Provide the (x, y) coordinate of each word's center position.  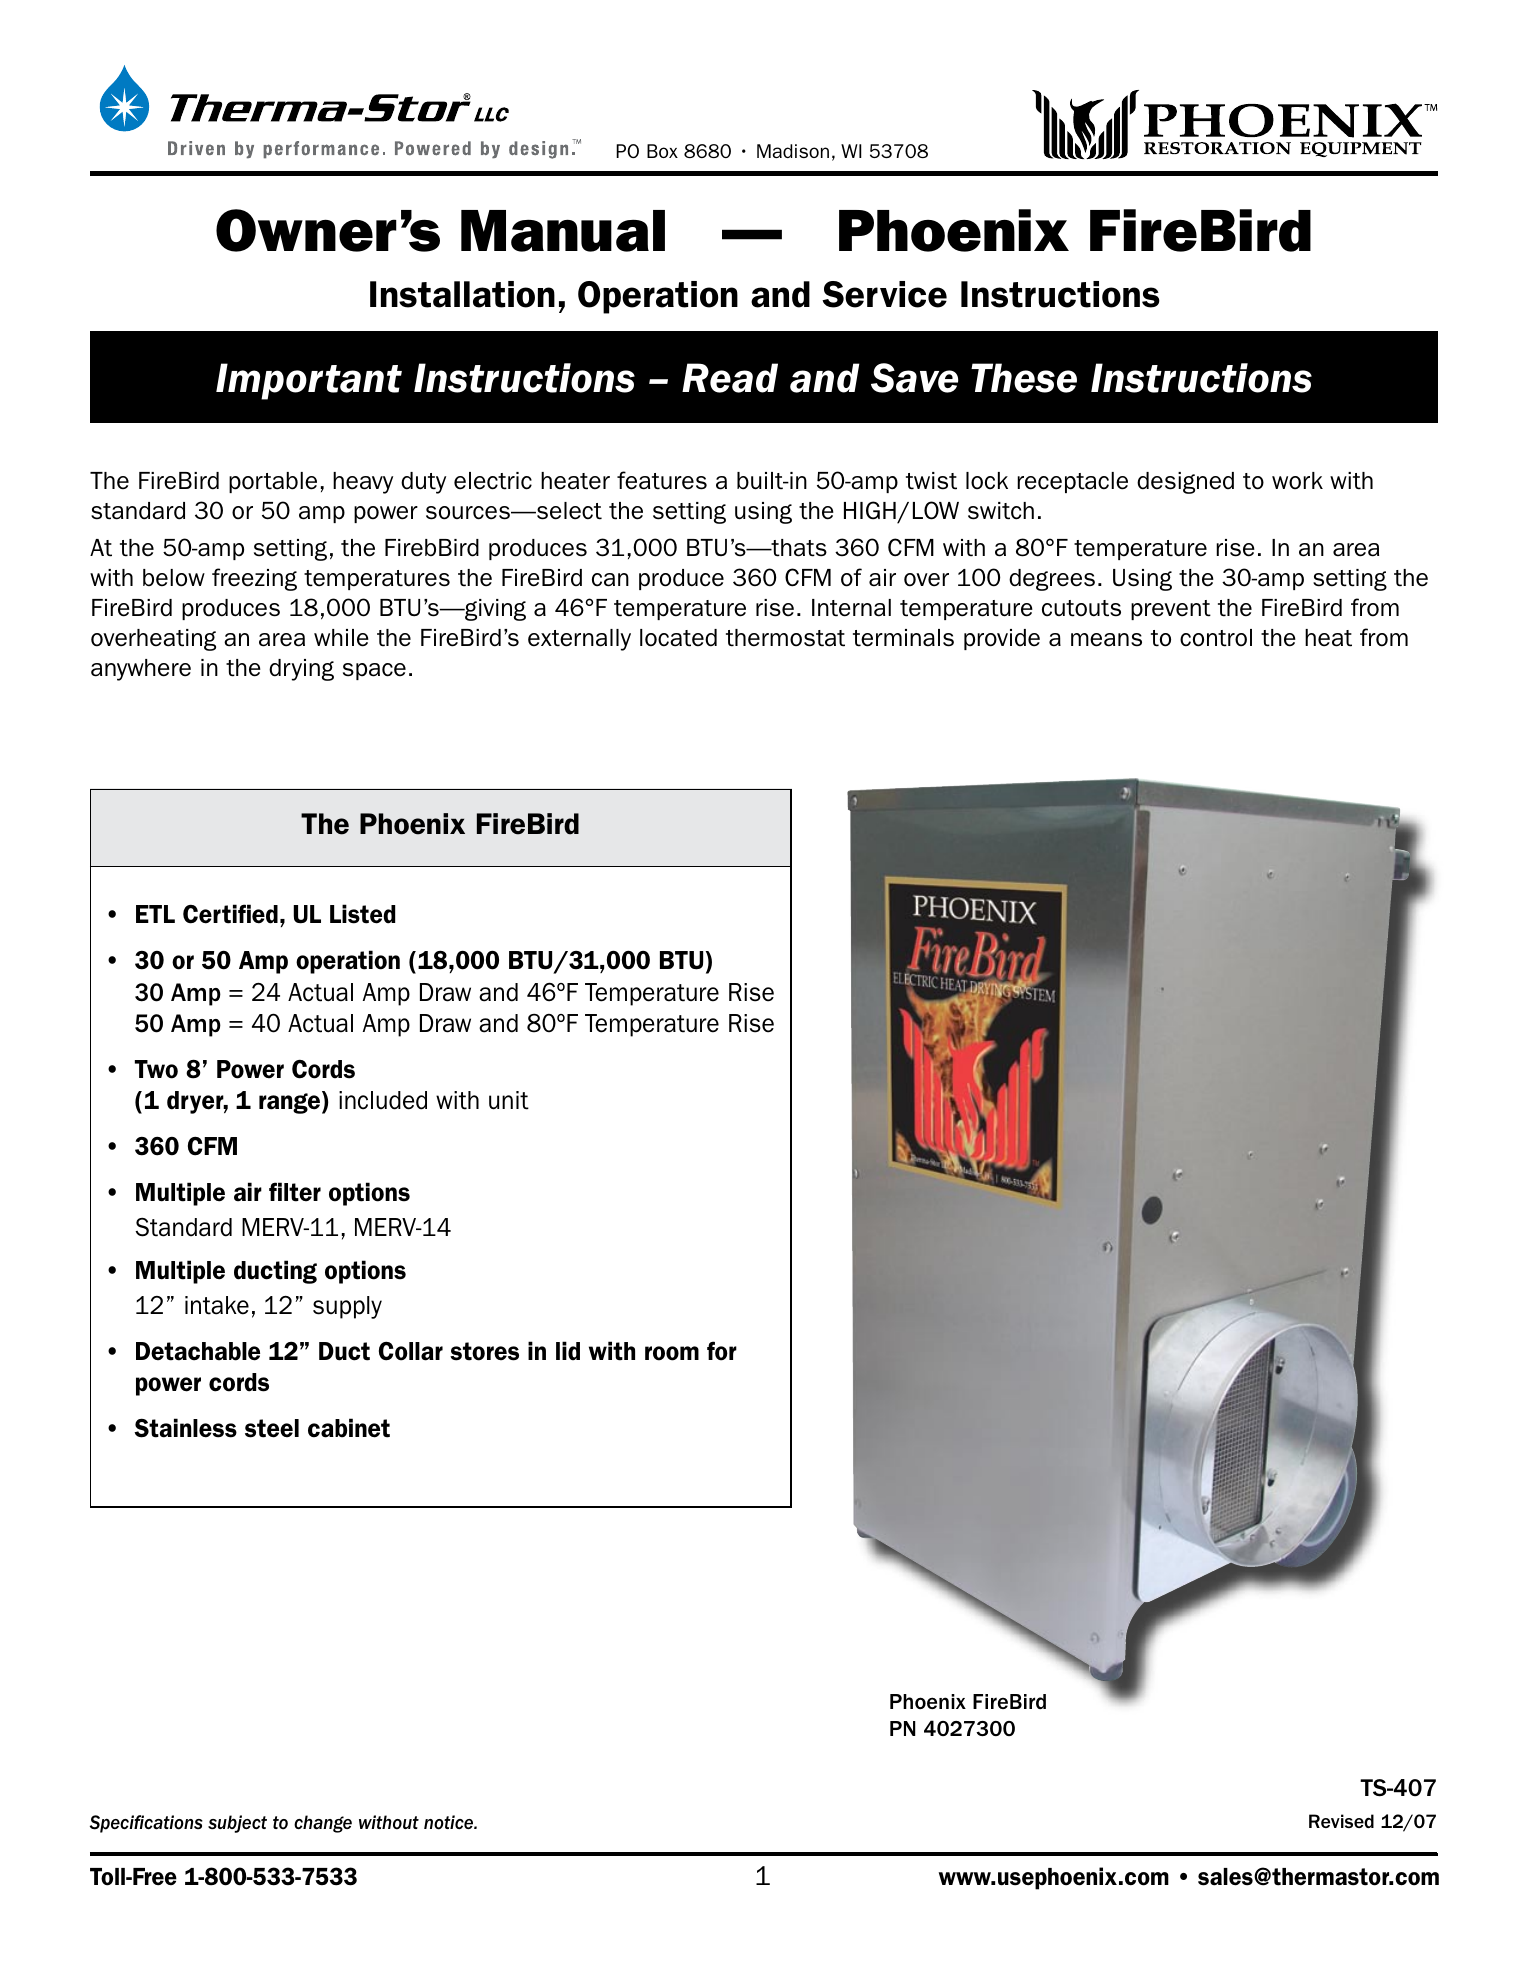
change (323, 1824)
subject (237, 1824)
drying (301, 670)
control (1216, 638)
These (1024, 378)
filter (295, 1192)
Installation (462, 294)
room (672, 1353)
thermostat (785, 638)
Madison (793, 151)
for (722, 1351)
